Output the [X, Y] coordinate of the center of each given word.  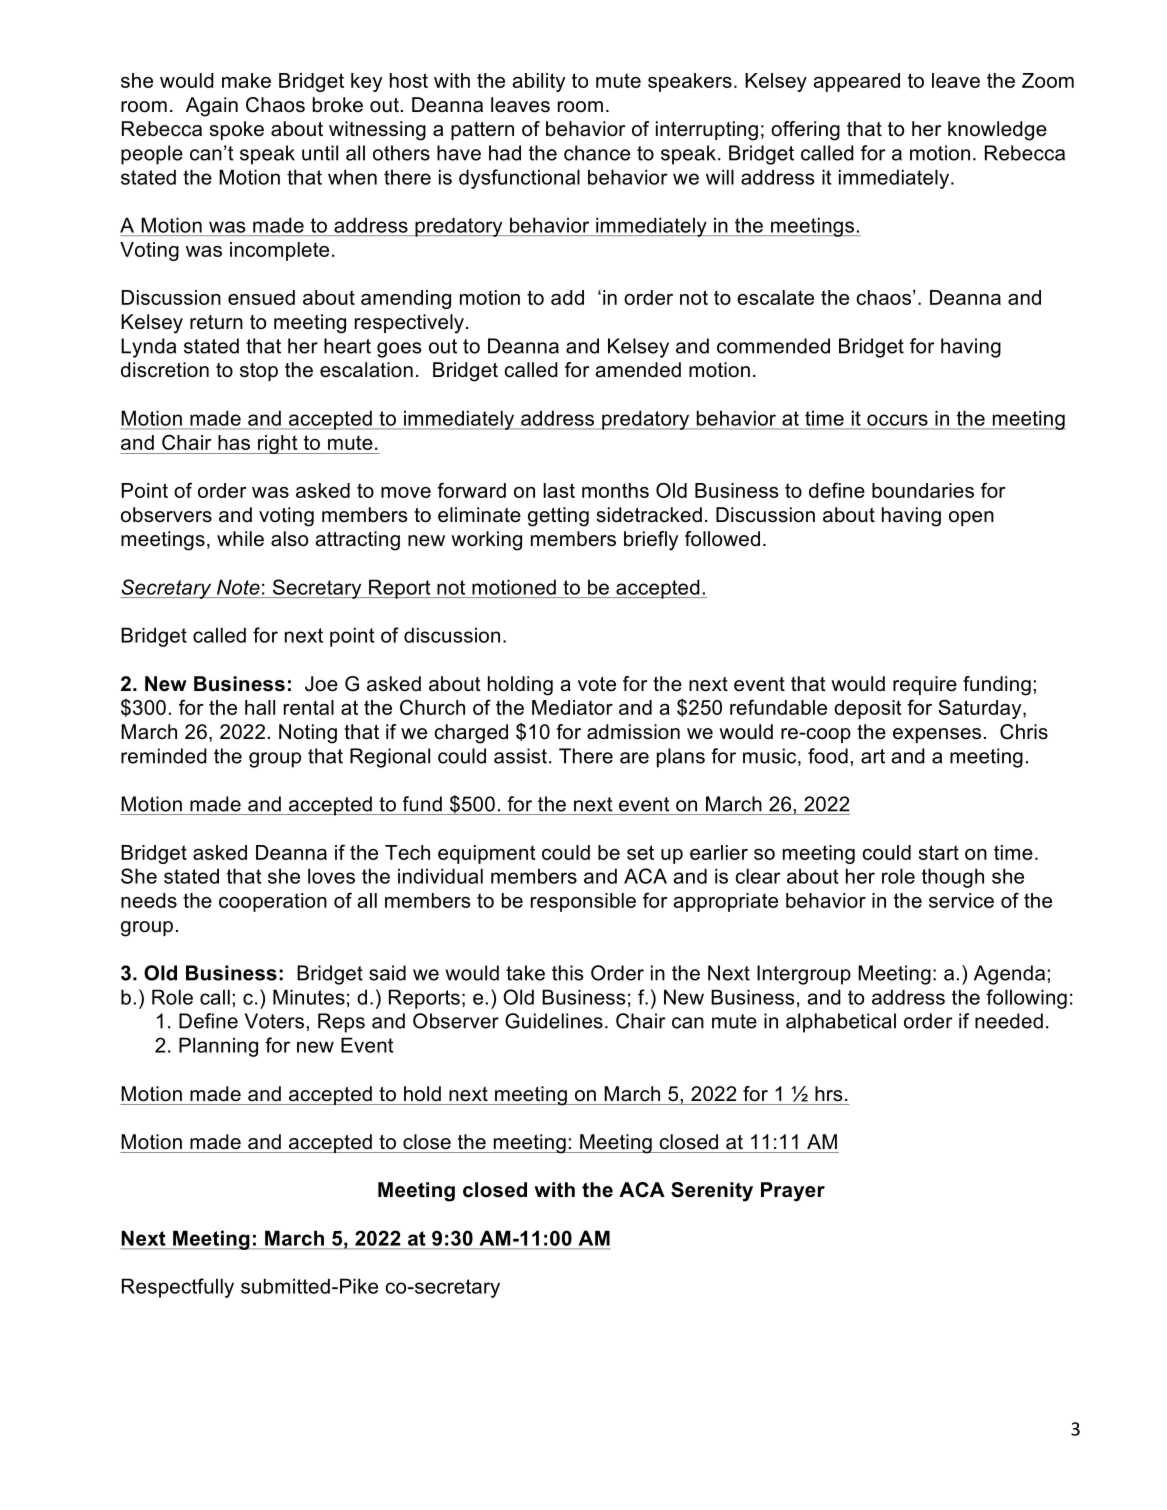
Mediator [572, 707]
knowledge [997, 131]
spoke [237, 130]
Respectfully [178, 1288]
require [925, 685]
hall [260, 707]
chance [597, 153]
